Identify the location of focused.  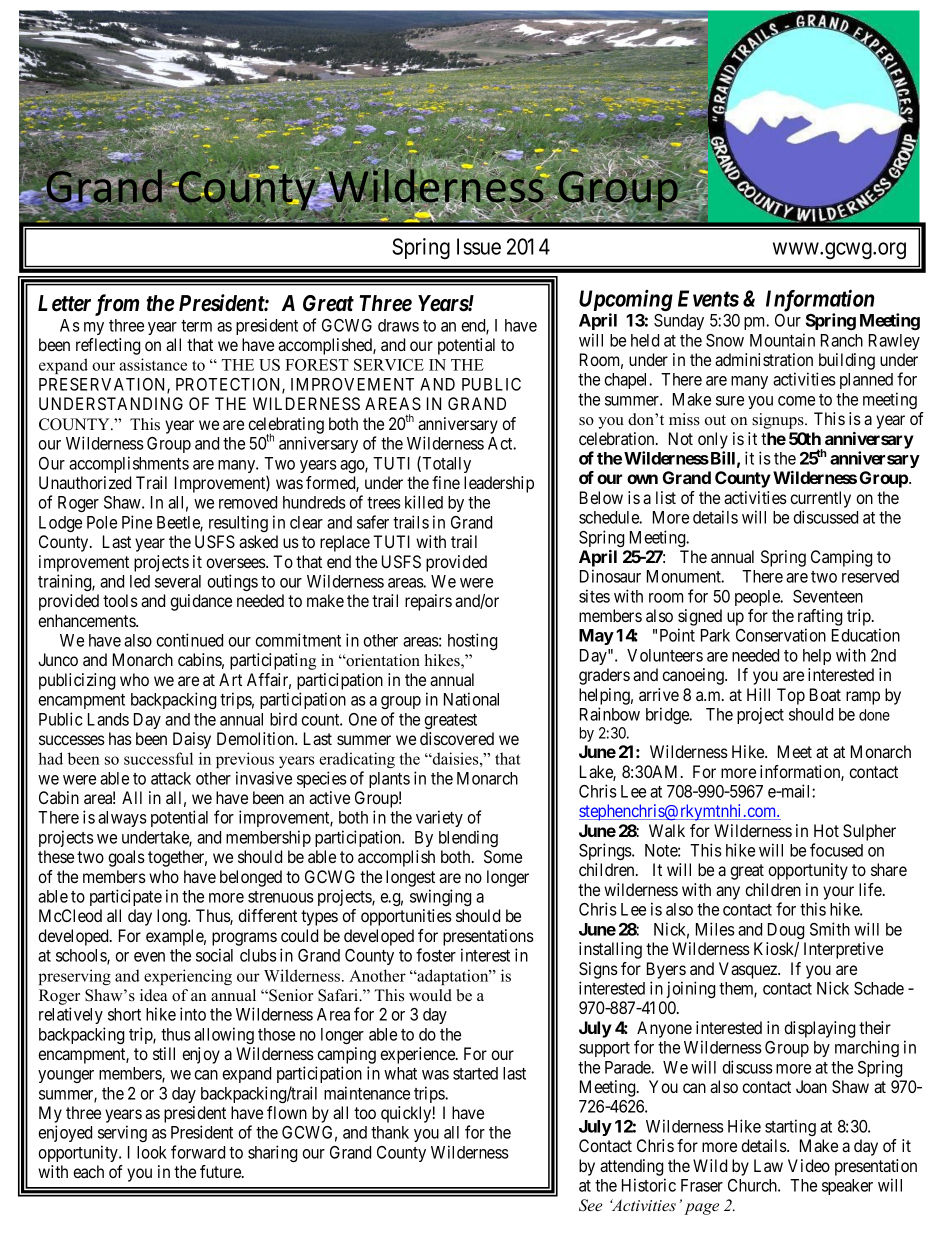
(836, 850).
